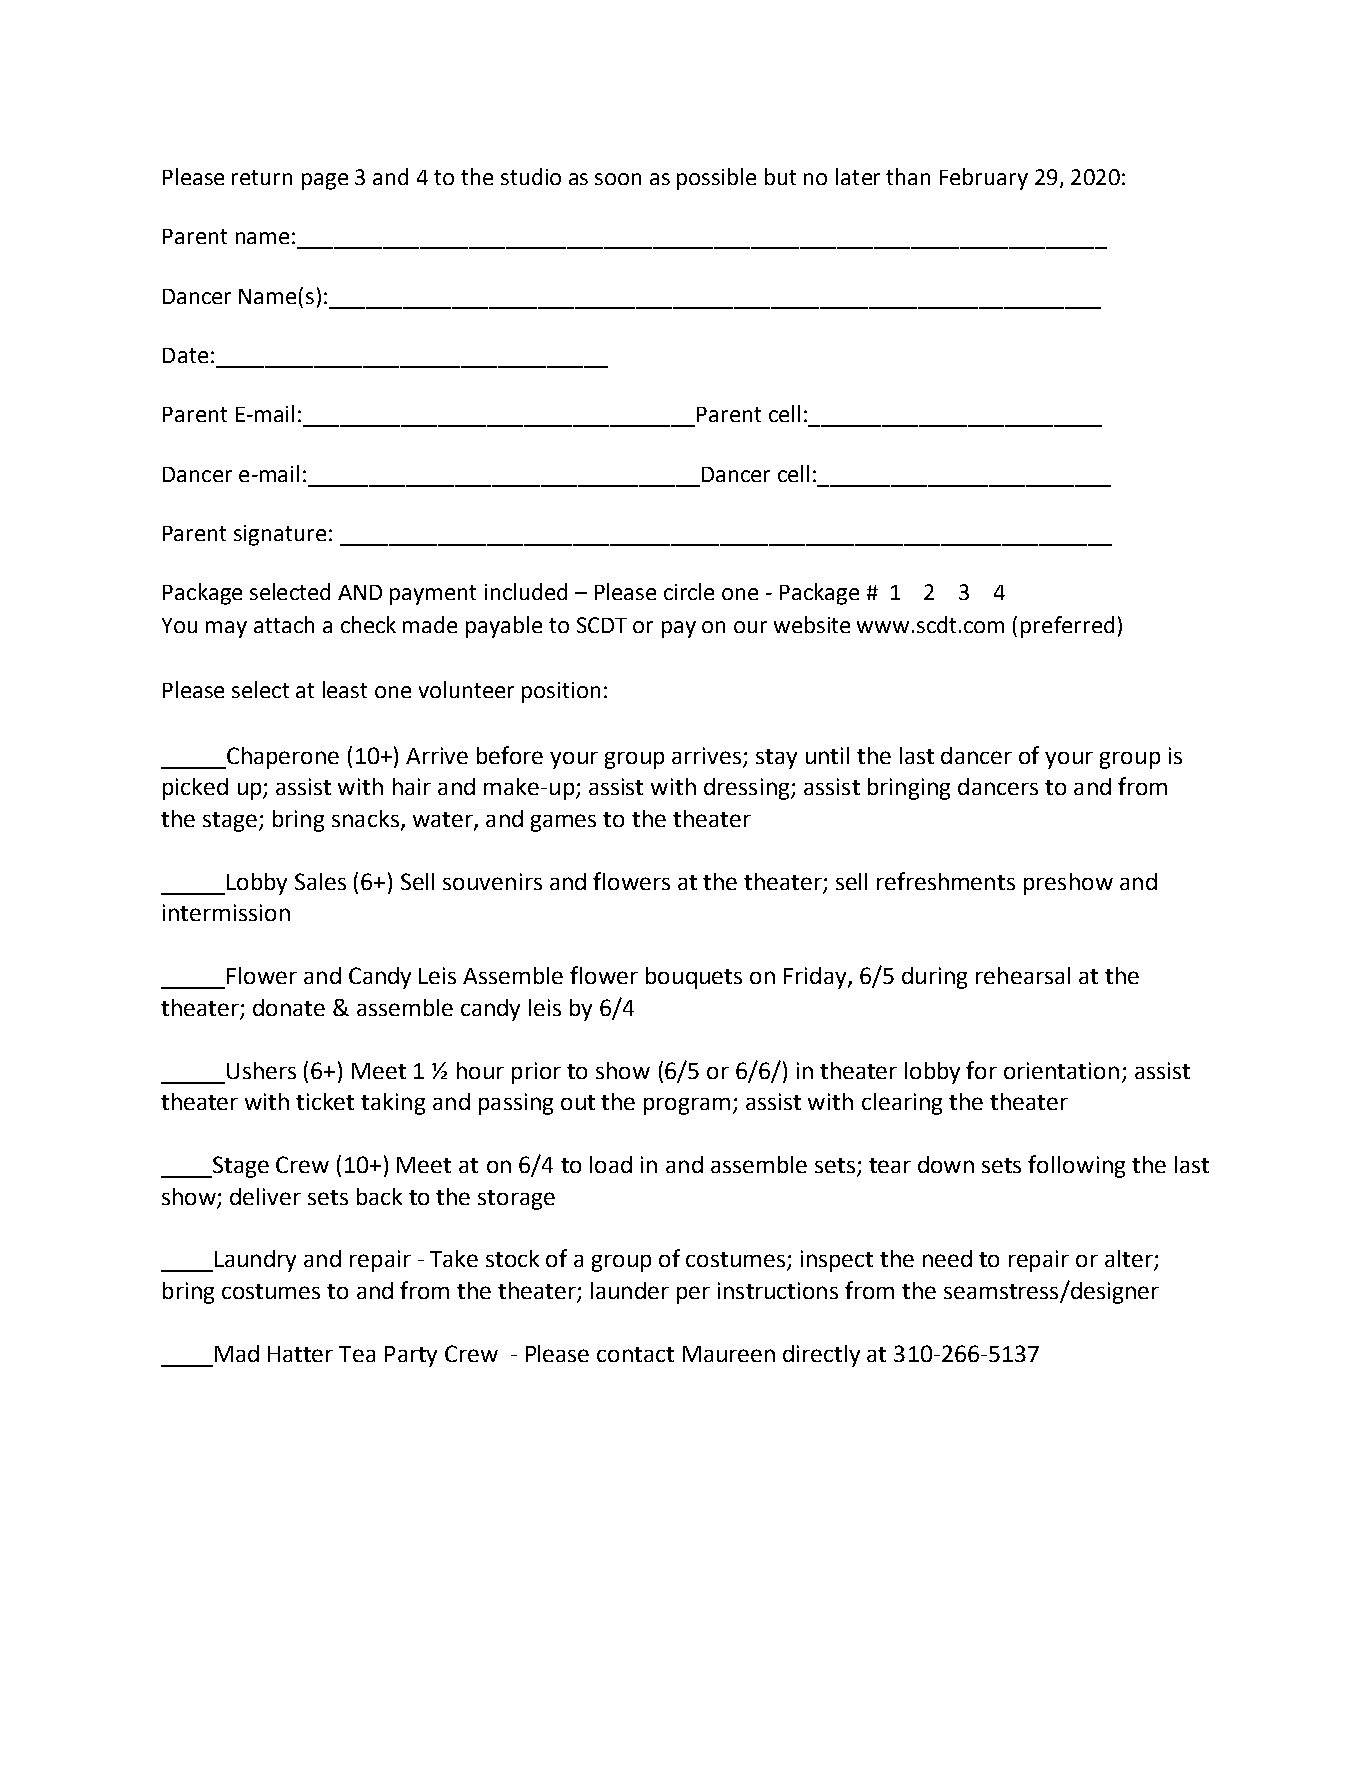  I want to click on soon, so click(618, 179).
